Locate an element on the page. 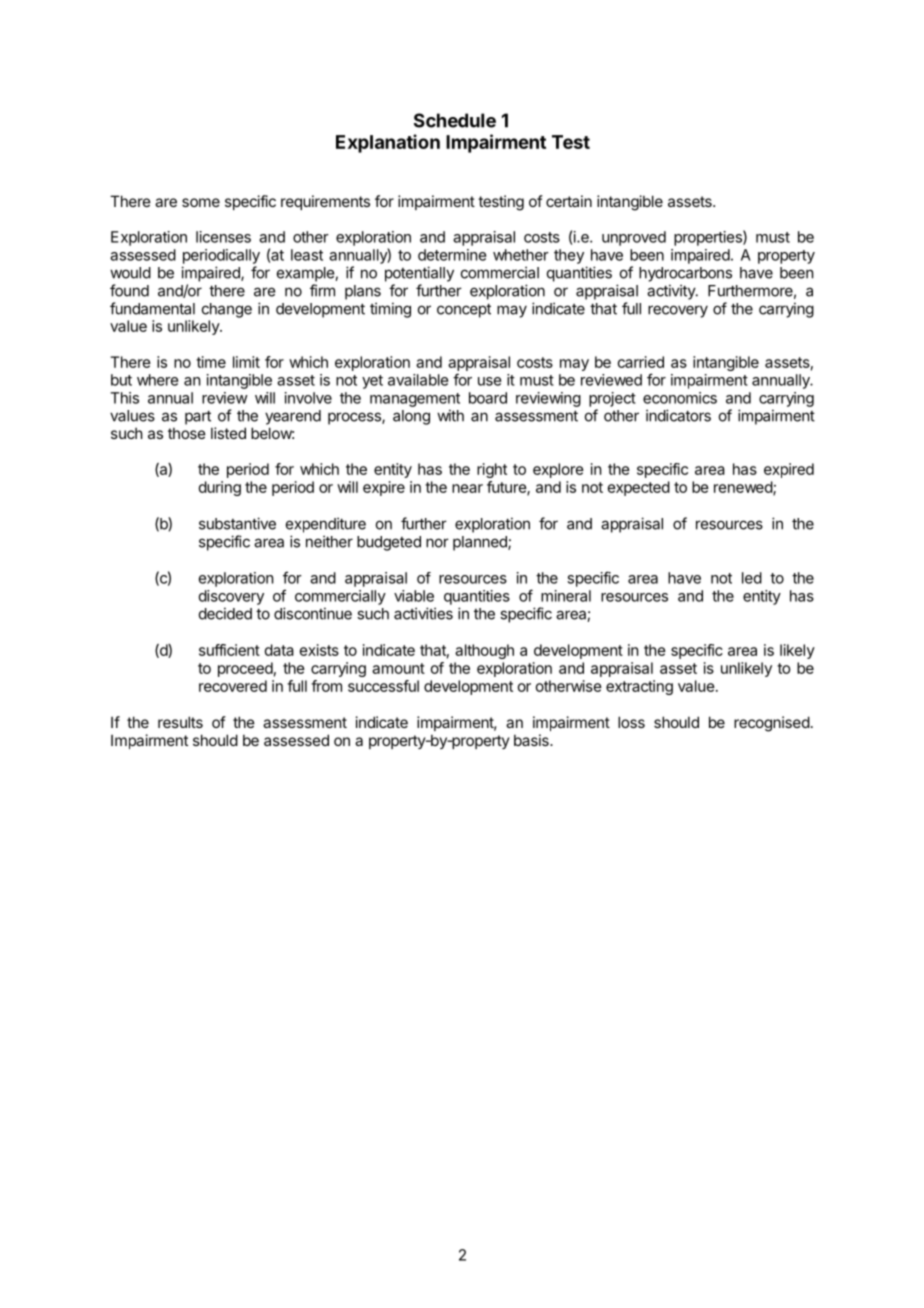  led is located at coordinates (752, 578).
